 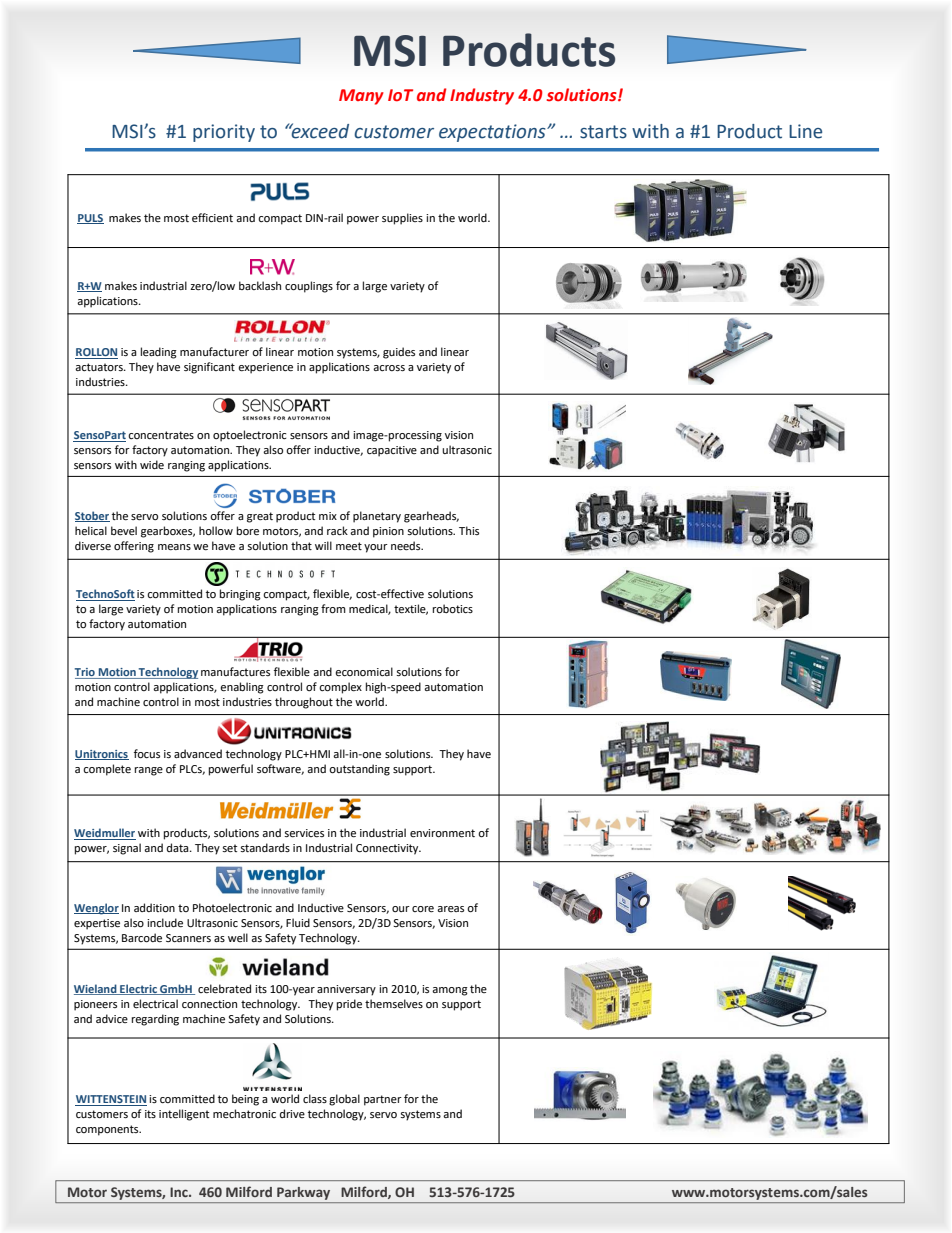 What do you see at coordinates (303, 1193) in the screenshot?
I see `Parkway` at bounding box center [303, 1193].
